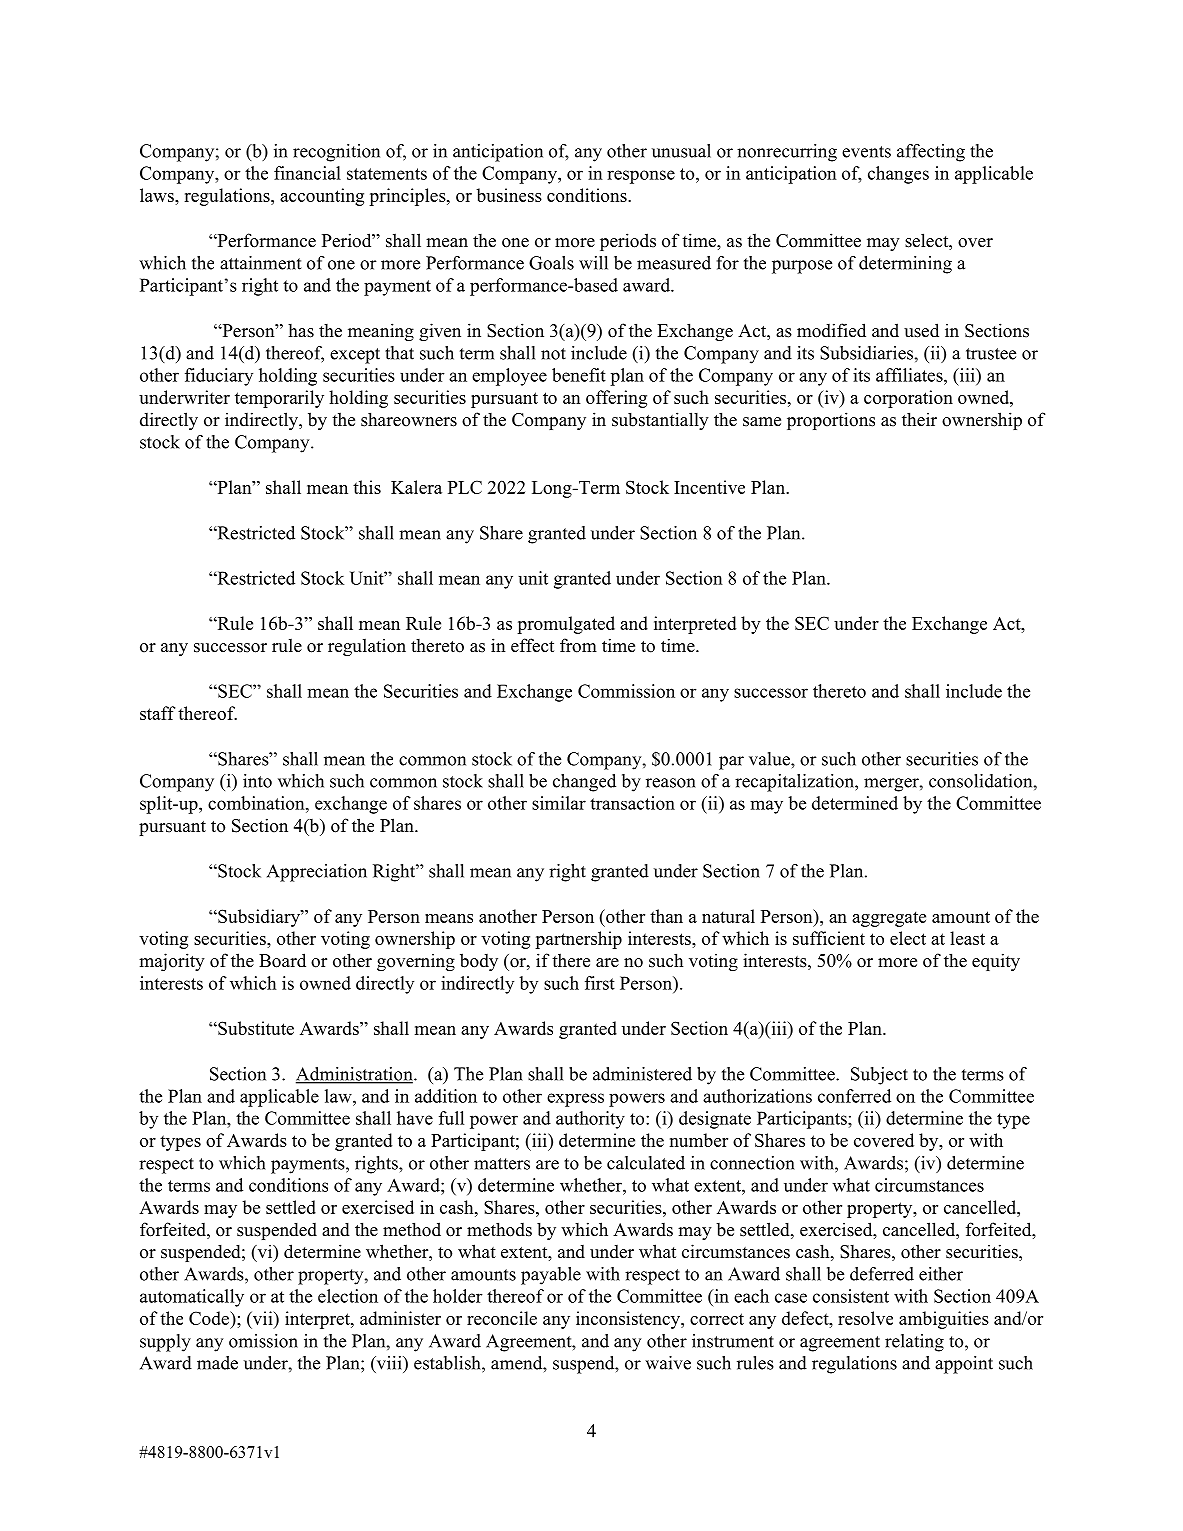  What do you see at coordinates (282, 960) in the screenshot?
I see `Board` at bounding box center [282, 960].
